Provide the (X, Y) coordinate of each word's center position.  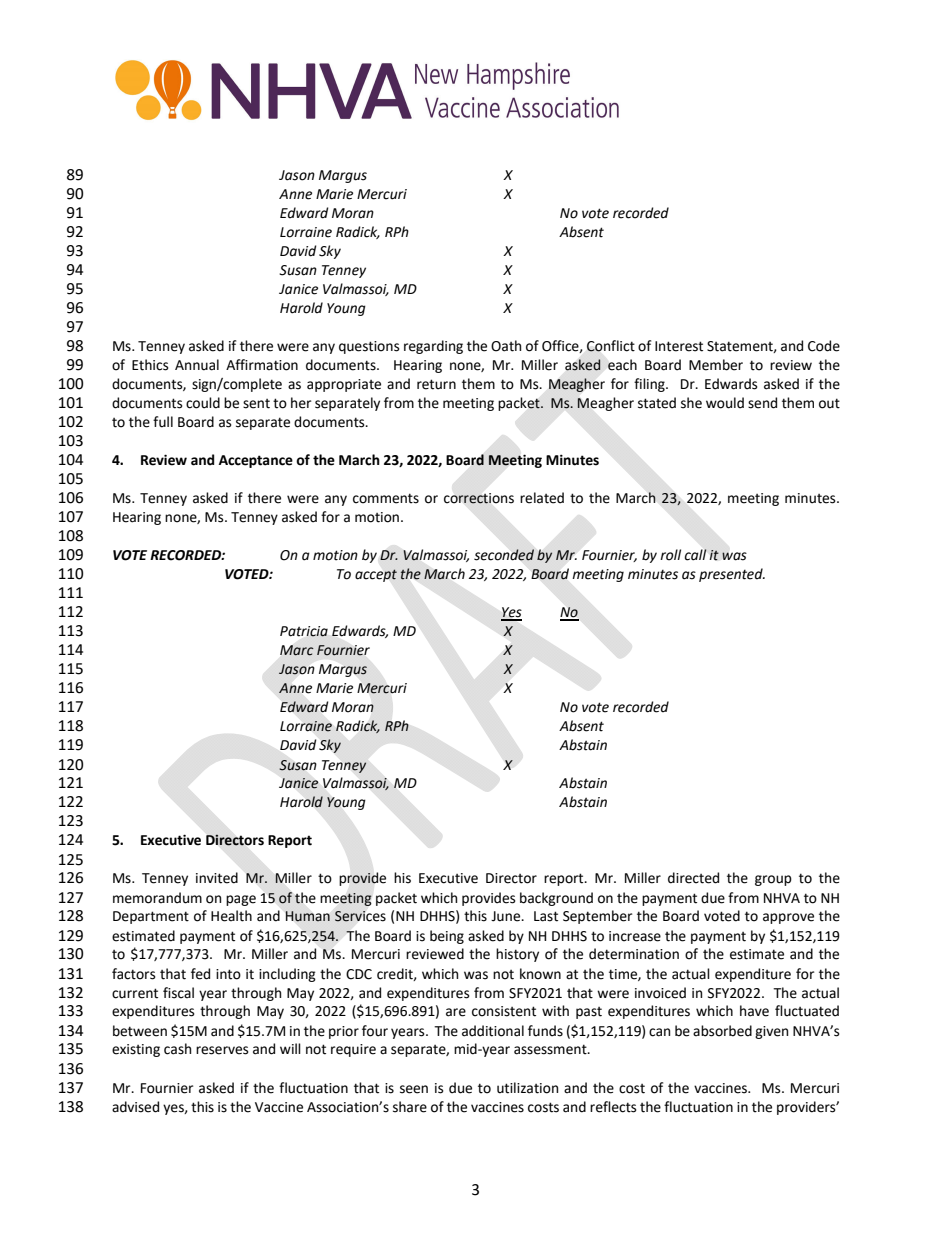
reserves (222, 1050)
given (771, 1032)
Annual (197, 365)
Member (716, 365)
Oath (506, 346)
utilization (527, 1088)
